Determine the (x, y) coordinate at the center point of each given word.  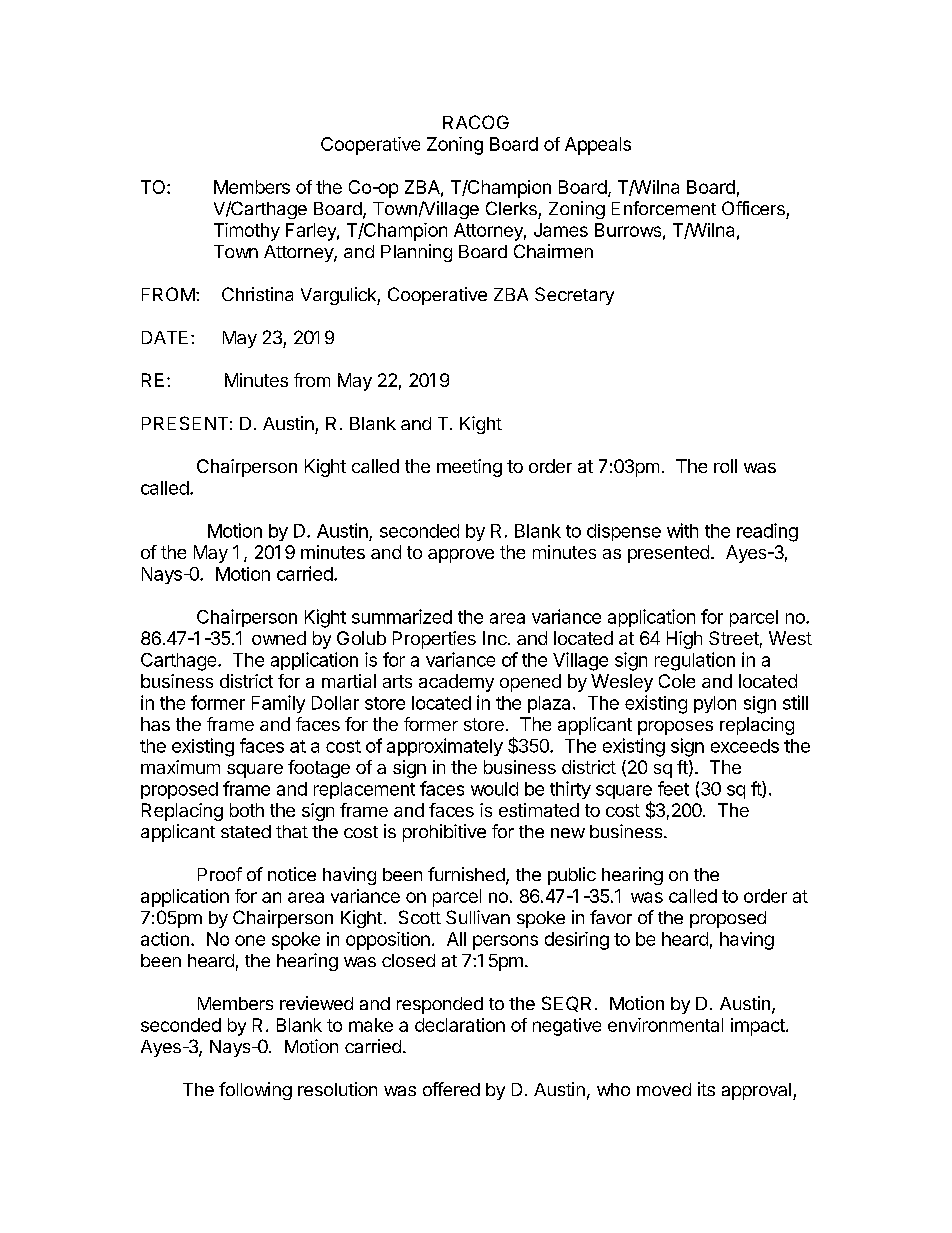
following (255, 1091)
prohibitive (444, 833)
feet (673, 788)
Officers (753, 208)
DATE (165, 337)
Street (734, 638)
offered (451, 1089)
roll (725, 466)
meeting (469, 468)
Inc (495, 638)
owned (279, 638)
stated (246, 831)
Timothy (247, 232)
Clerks (511, 208)
